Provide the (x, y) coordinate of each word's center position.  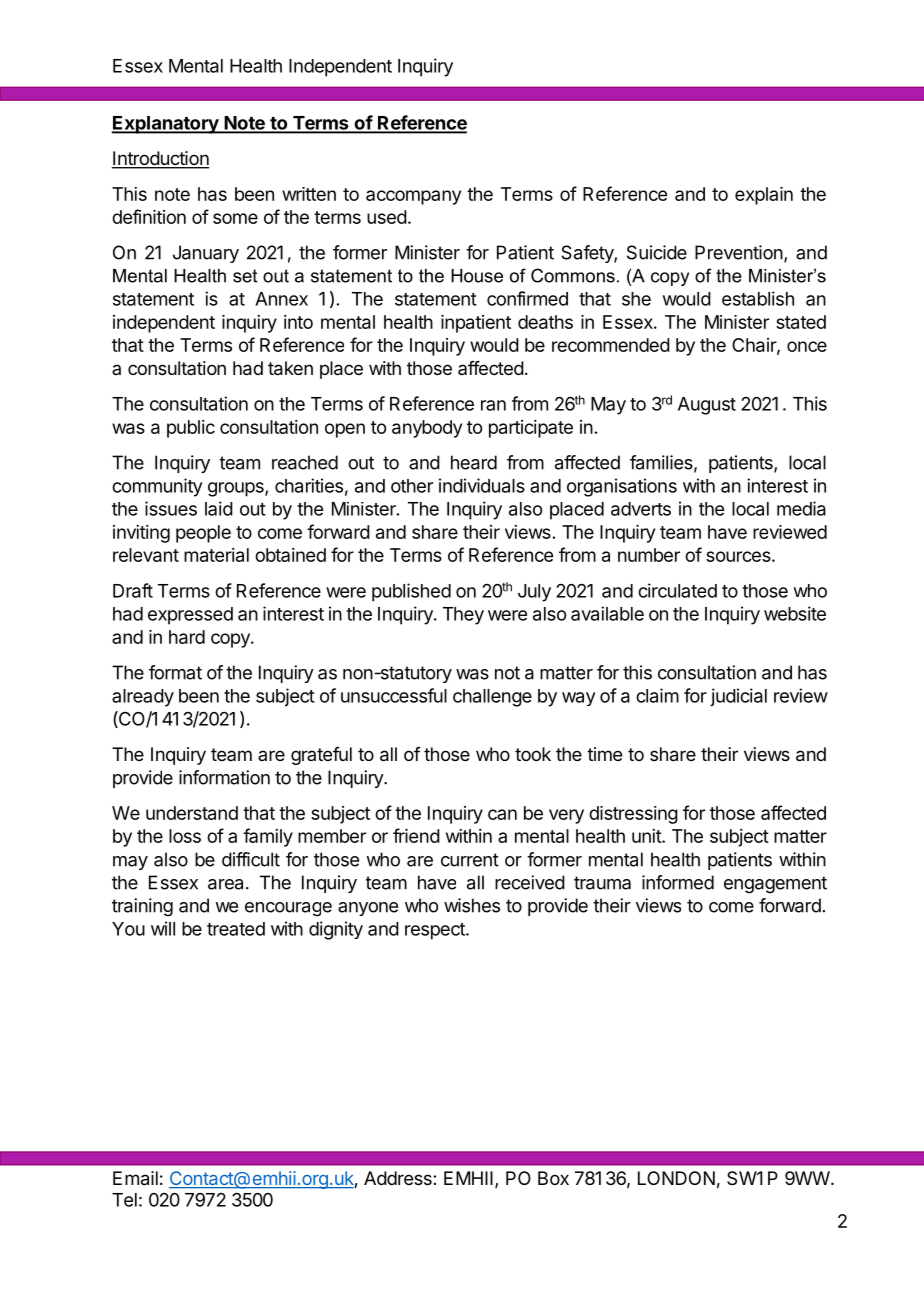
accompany (413, 197)
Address (399, 1178)
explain (764, 196)
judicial (738, 697)
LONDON (676, 1178)
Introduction (160, 159)
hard (187, 637)
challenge (492, 698)
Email (135, 1178)
